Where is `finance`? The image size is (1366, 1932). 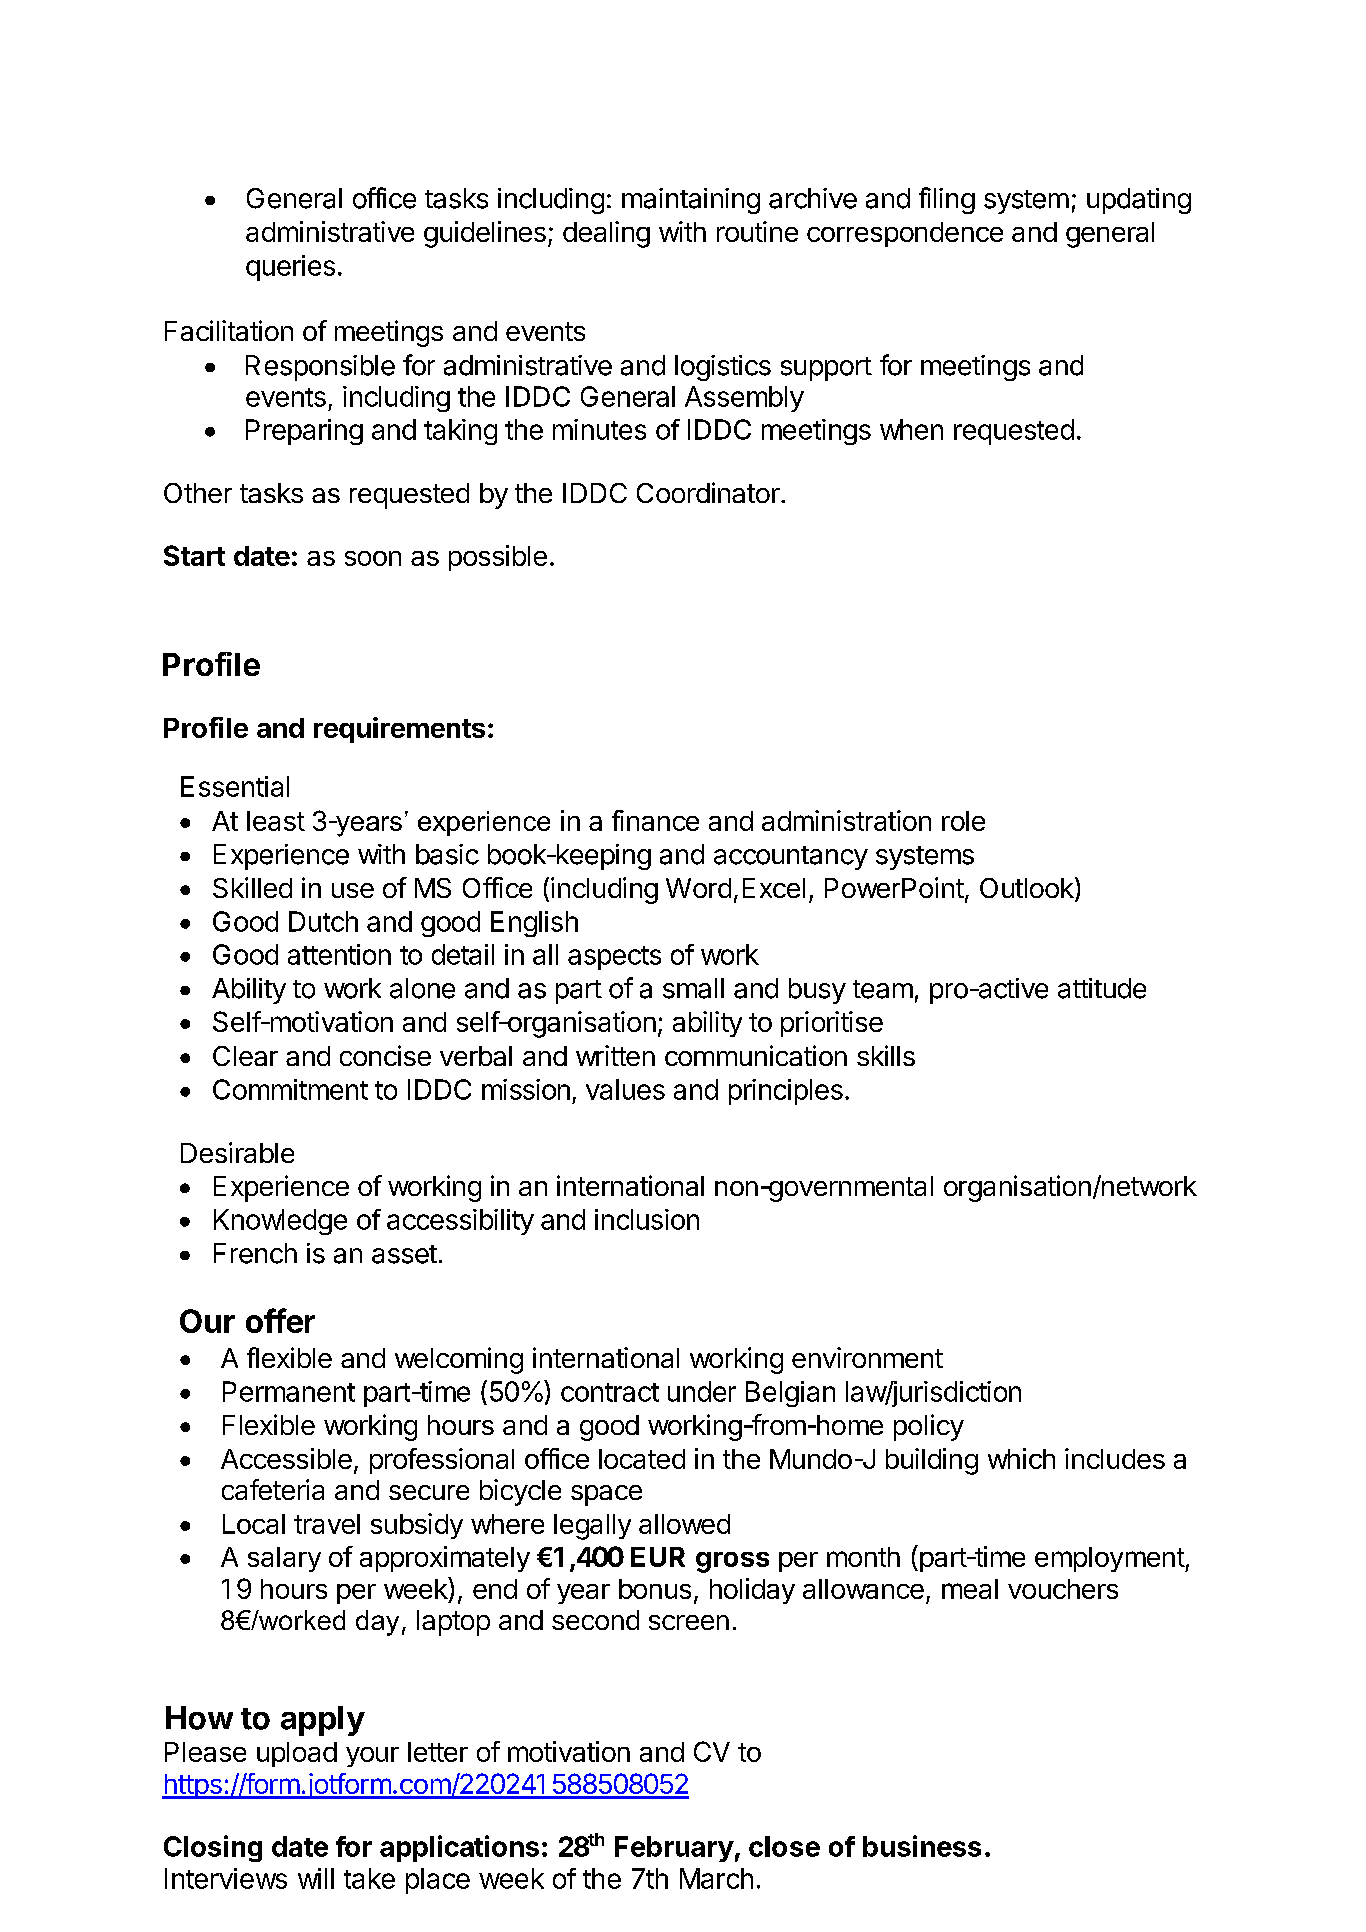
finance is located at coordinates (655, 820).
